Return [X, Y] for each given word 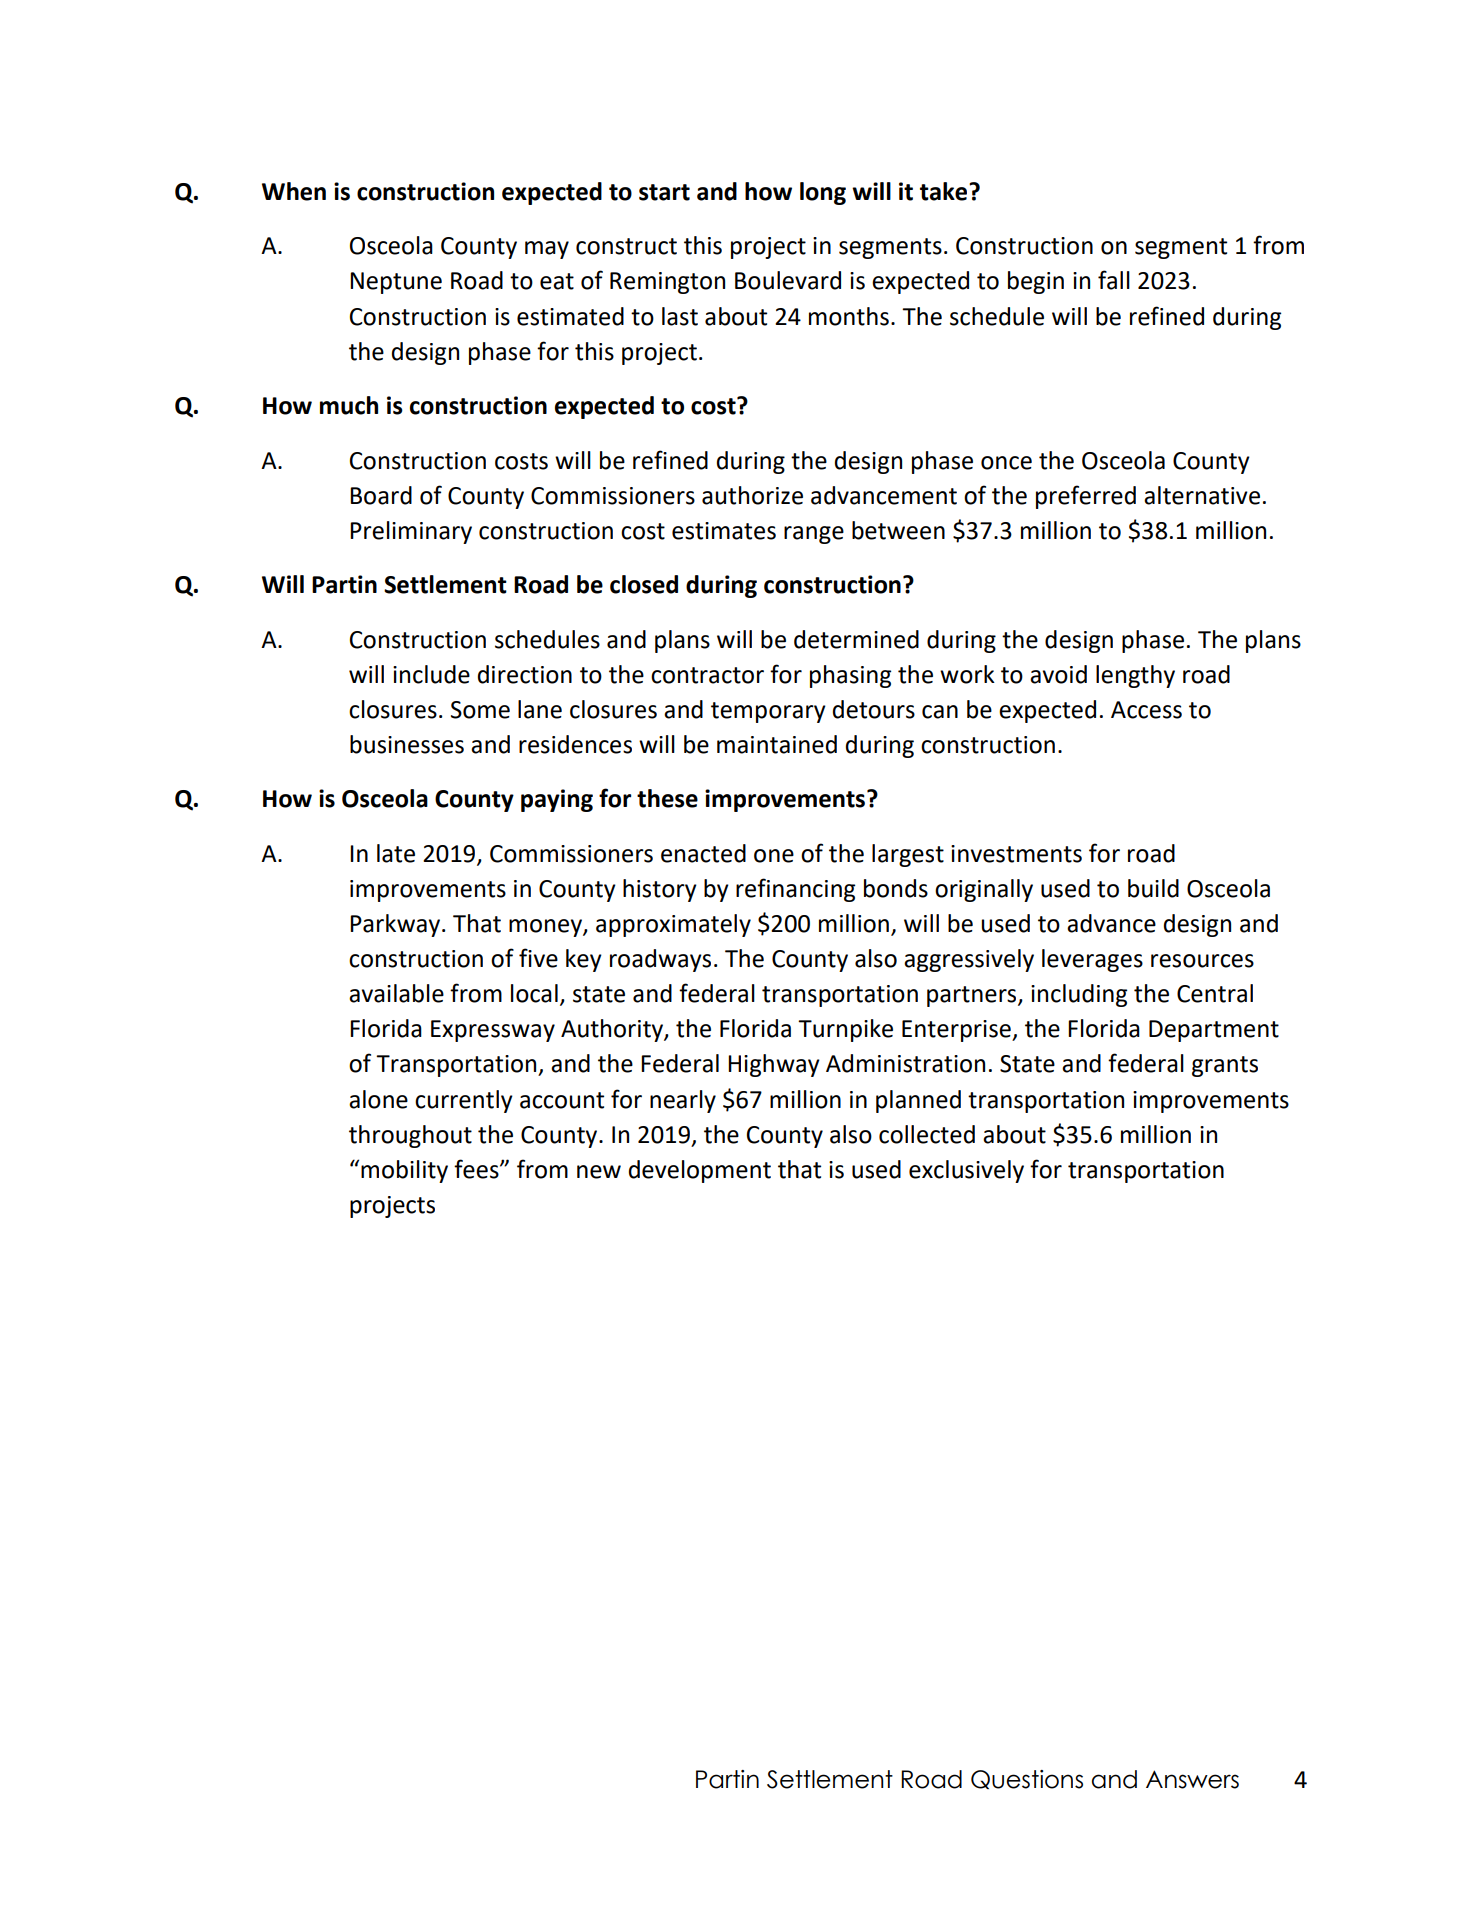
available [396, 993]
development [700, 1171]
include [431, 674]
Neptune [396, 283]
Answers [1192, 1779]
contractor [707, 675]
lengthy [1135, 676]
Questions [1027, 1779]
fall [1114, 280]
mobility [404, 1171]
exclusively [966, 1171]
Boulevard [788, 280]
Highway [774, 1065]
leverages [1092, 960]
